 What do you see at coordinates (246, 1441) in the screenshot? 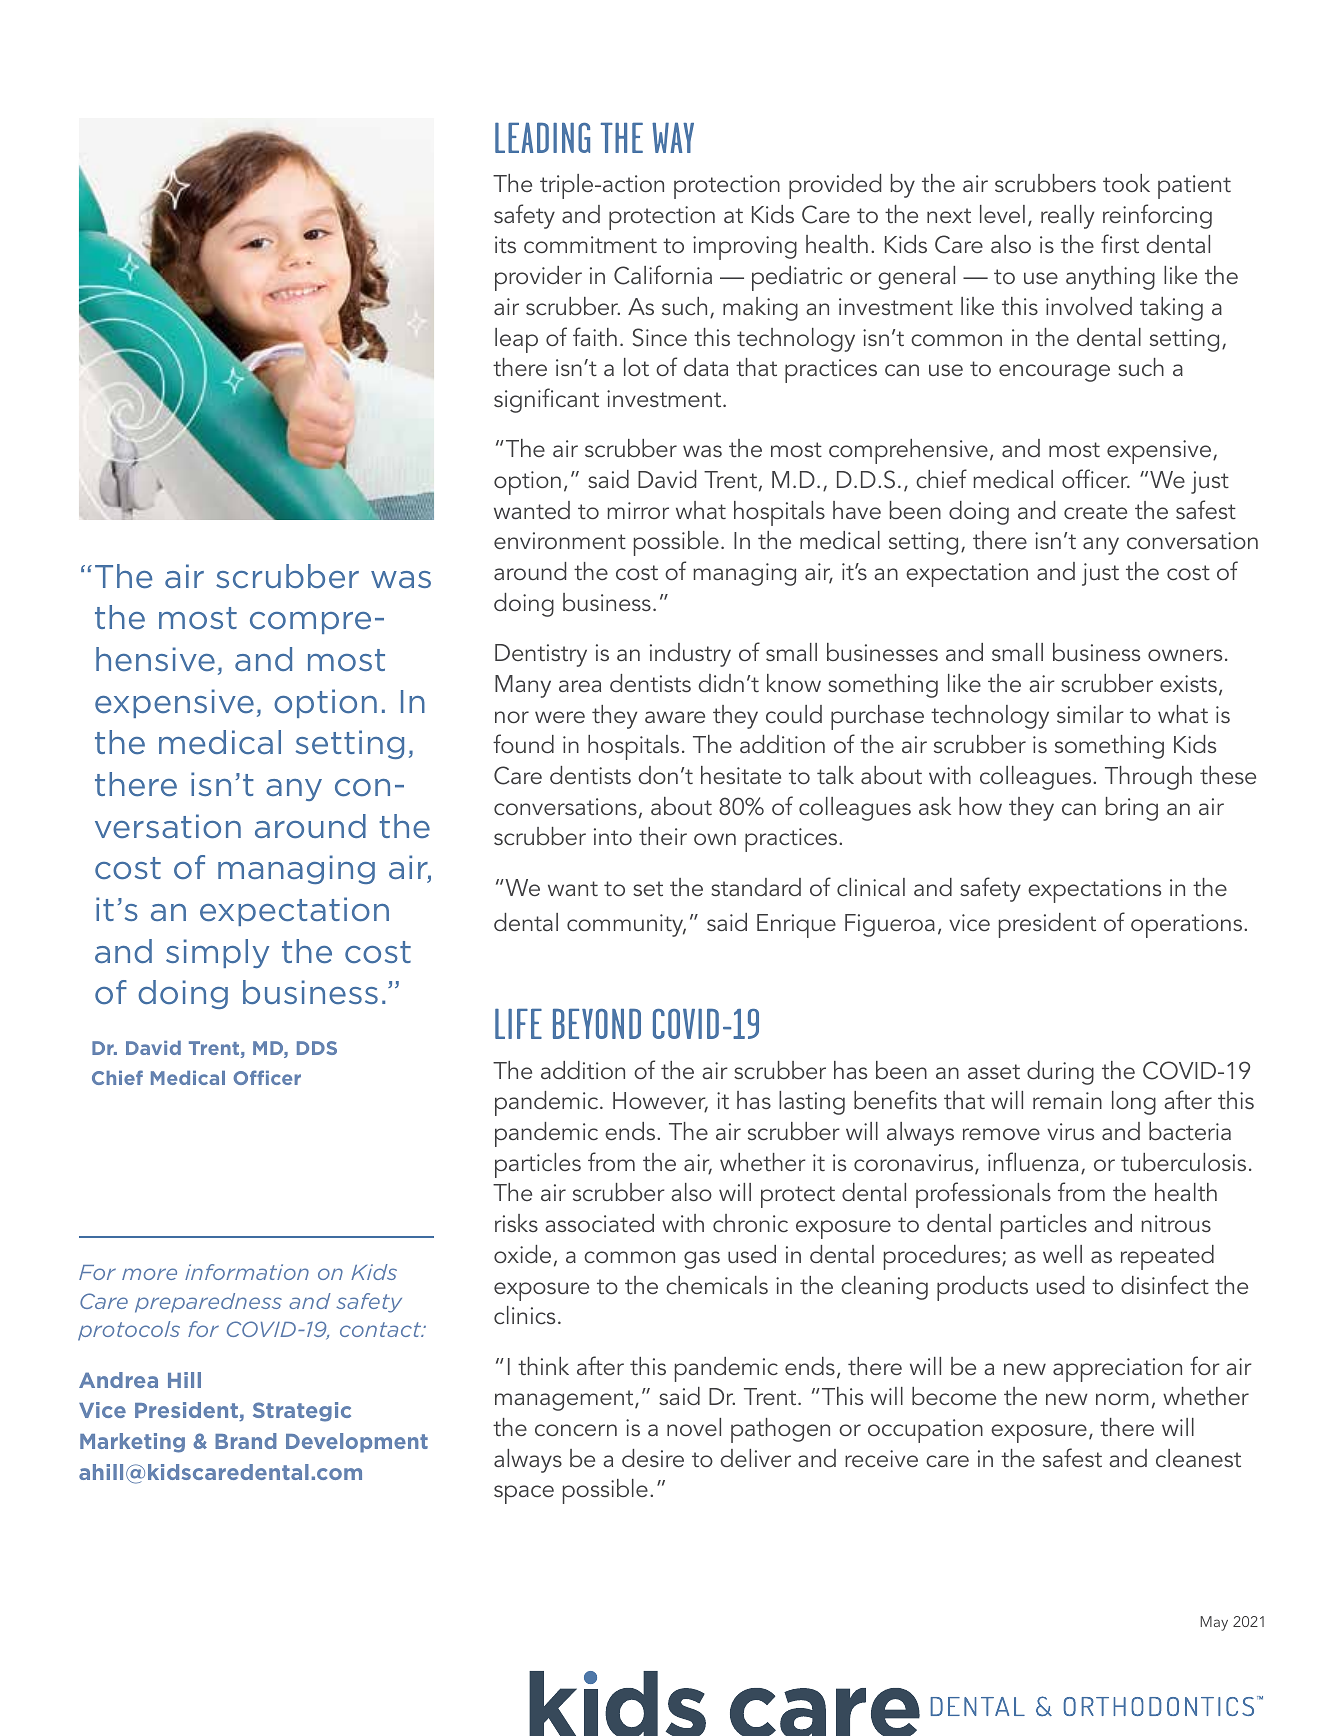
I see `Brand` at bounding box center [246, 1441].
